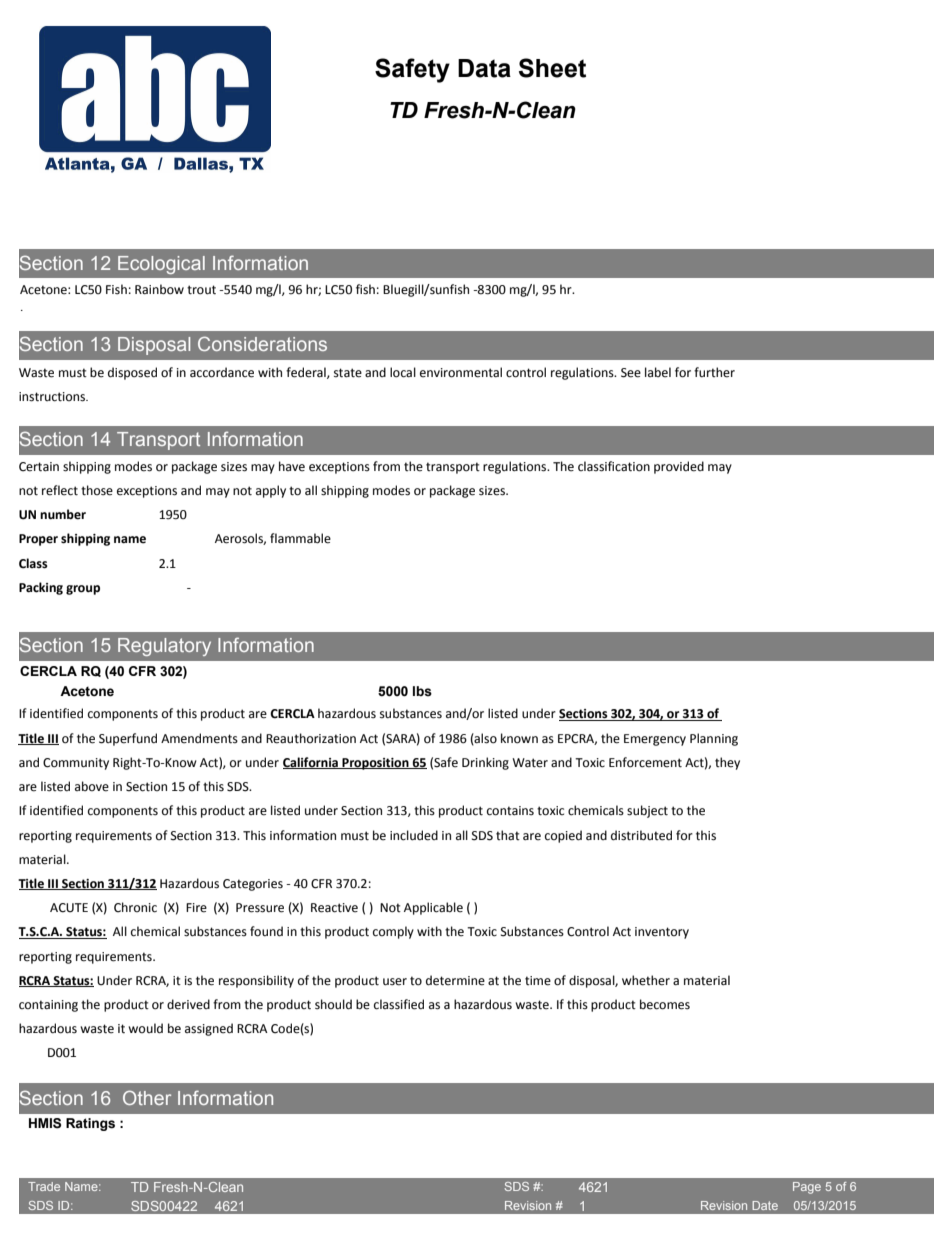 This image has width=952, height=1233. What do you see at coordinates (552, 68) in the image?
I see `Sheet` at bounding box center [552, 68].
